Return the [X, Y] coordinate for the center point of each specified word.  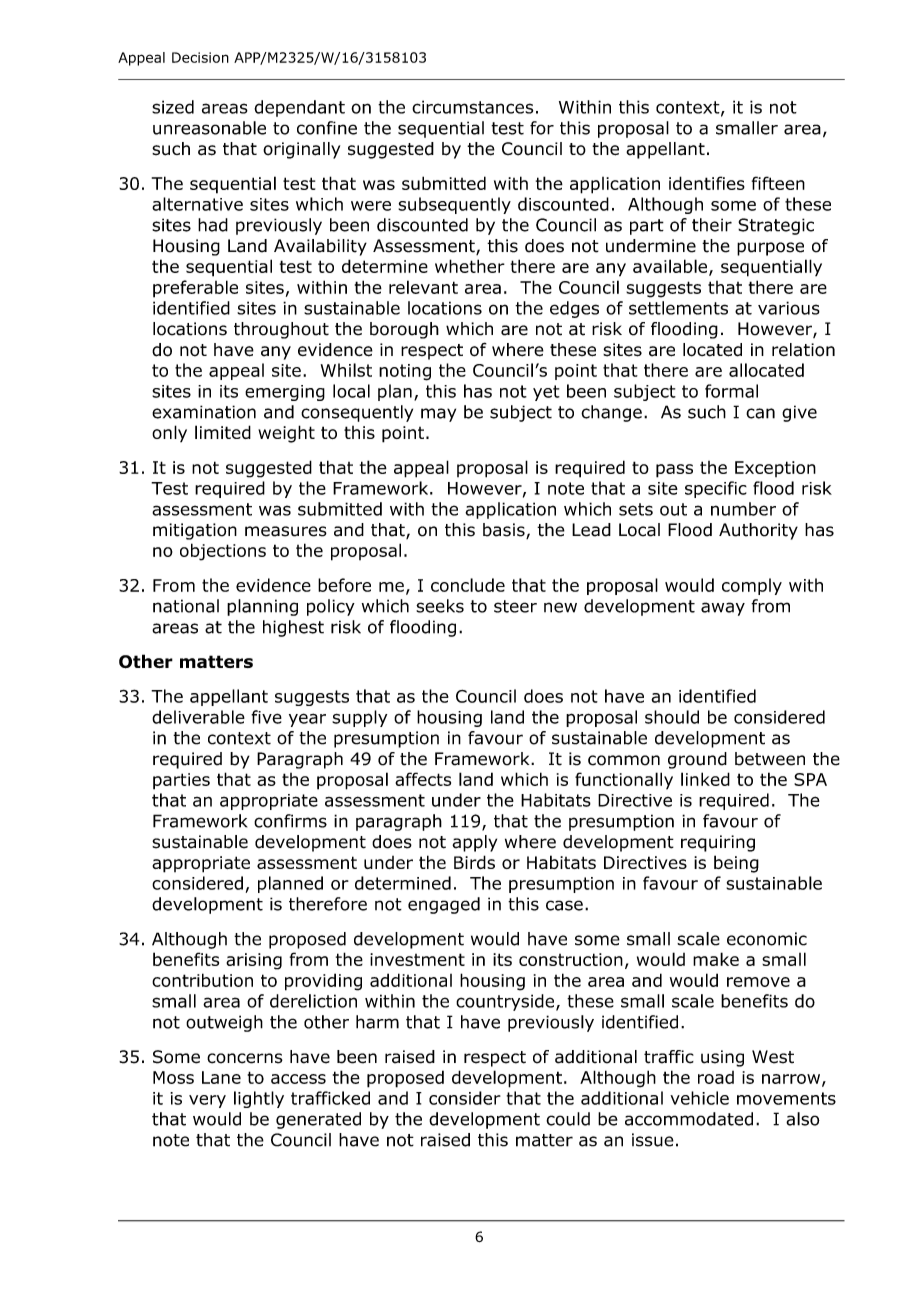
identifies [707, 183]
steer [515, 606]
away [723, 609]
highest [293, 628]
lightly [259, 1099]
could [568, 1119]
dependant [299, 108]
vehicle [699, 1098]
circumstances [472, 107]
